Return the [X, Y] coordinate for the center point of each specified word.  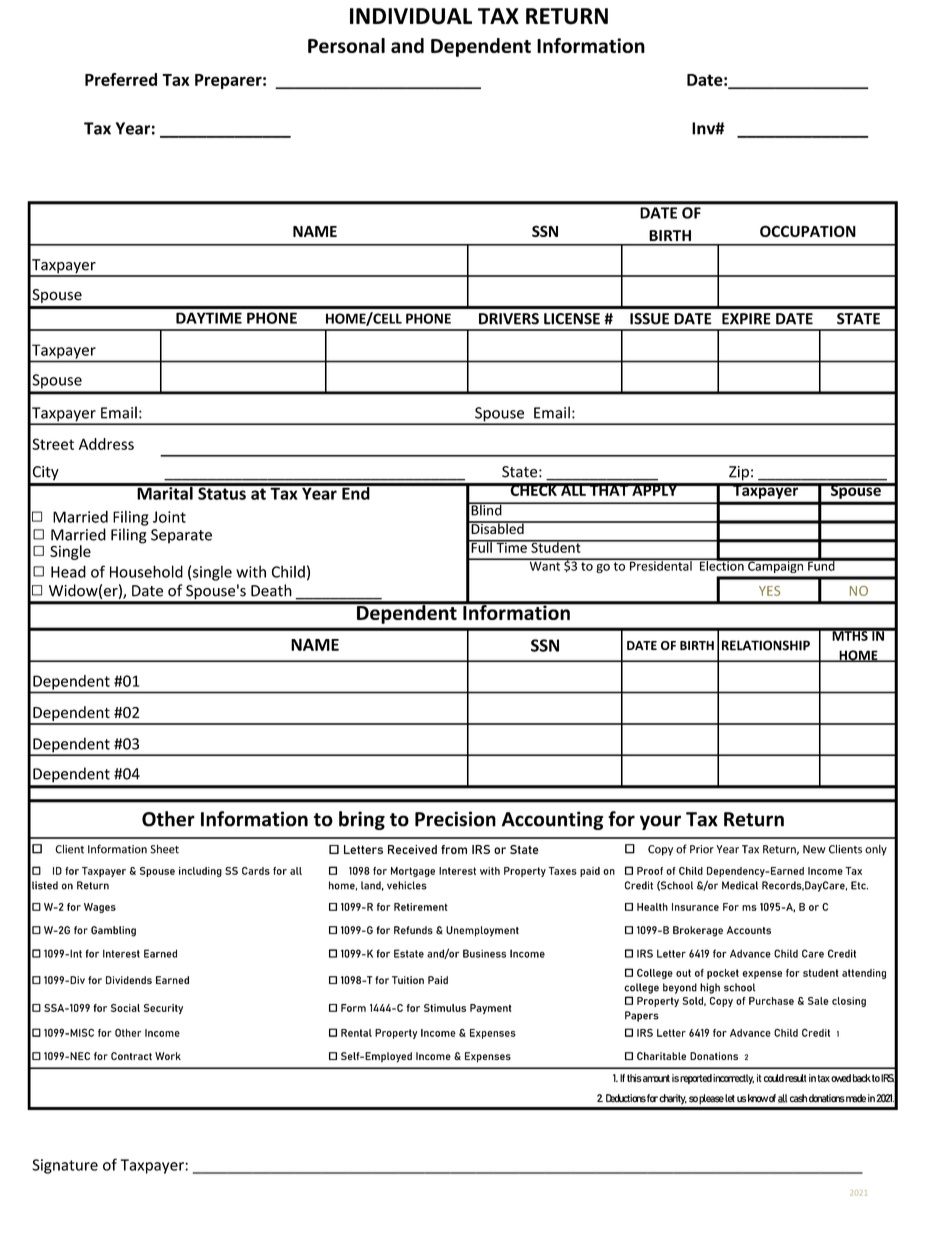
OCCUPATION [808, 231]
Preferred [121, 79]
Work [168, 1056]
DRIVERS [509, 319]
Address [106, 444]
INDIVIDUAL [411, 16]
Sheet [164, 849]
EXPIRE [746, 319]
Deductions [626, 1098]
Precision [455, 819]
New [814, 849]
